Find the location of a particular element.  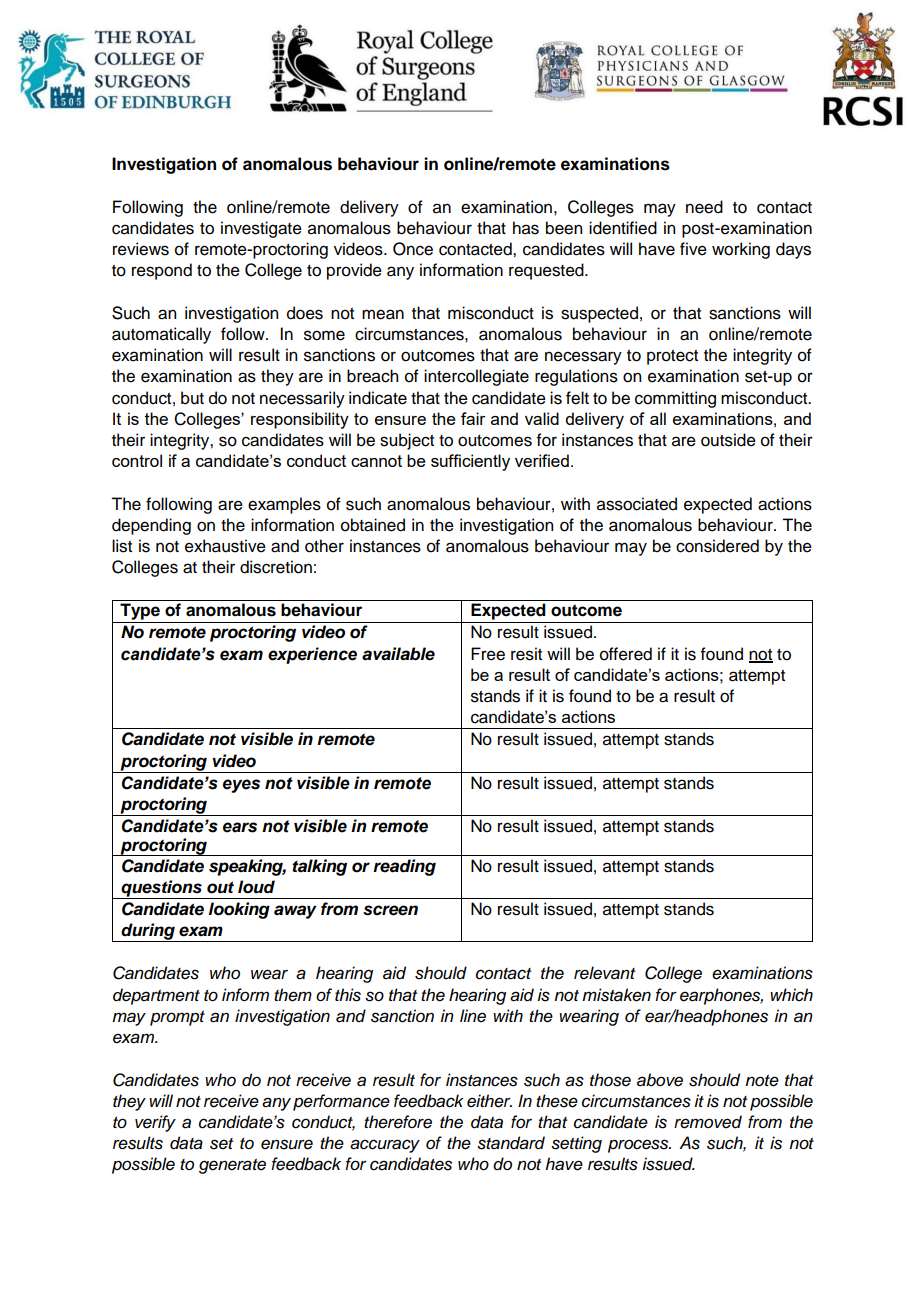

earphones is located at coordinates (721, 996).
